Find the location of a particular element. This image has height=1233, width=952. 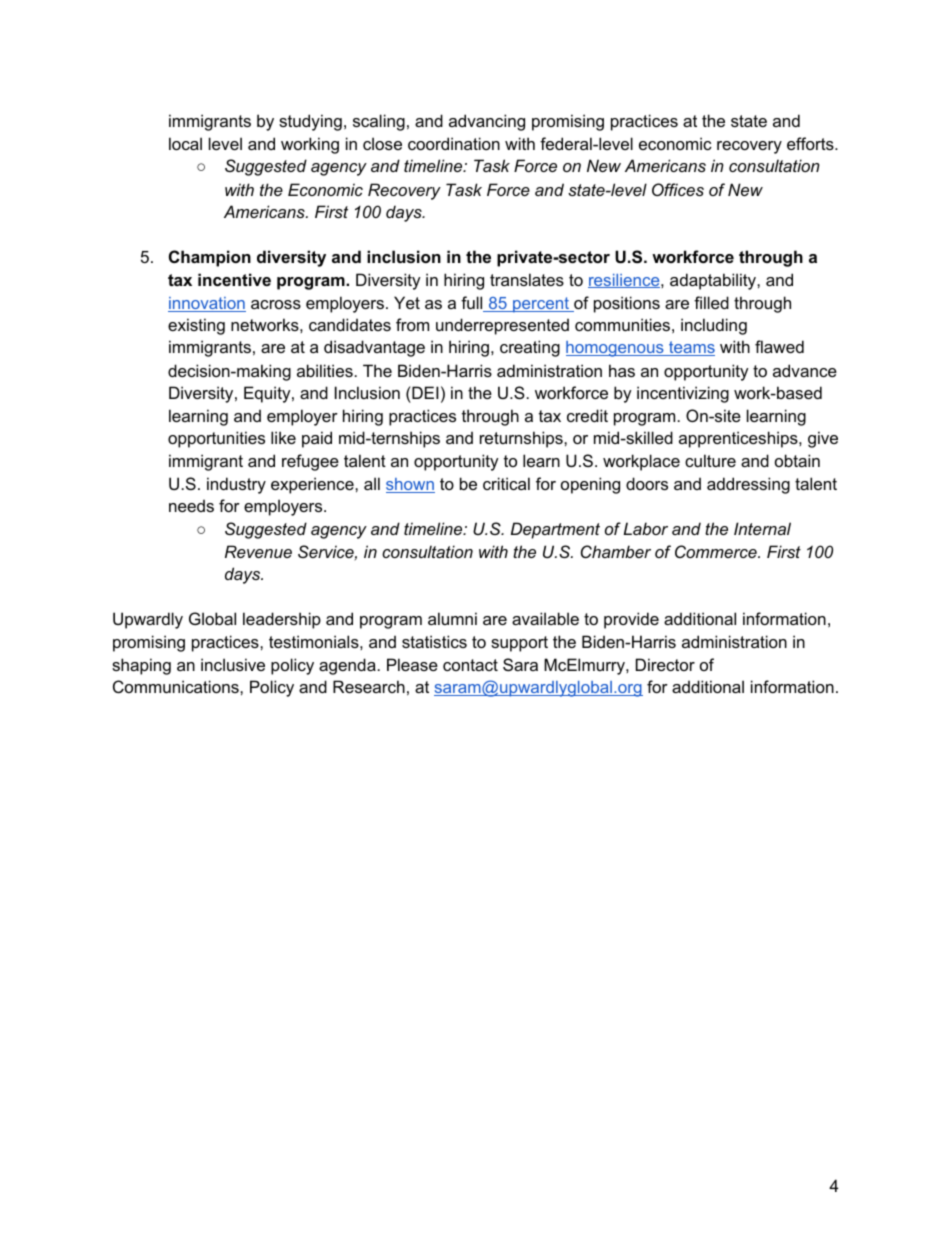

opportunities is located at coordinates (216, 439).
